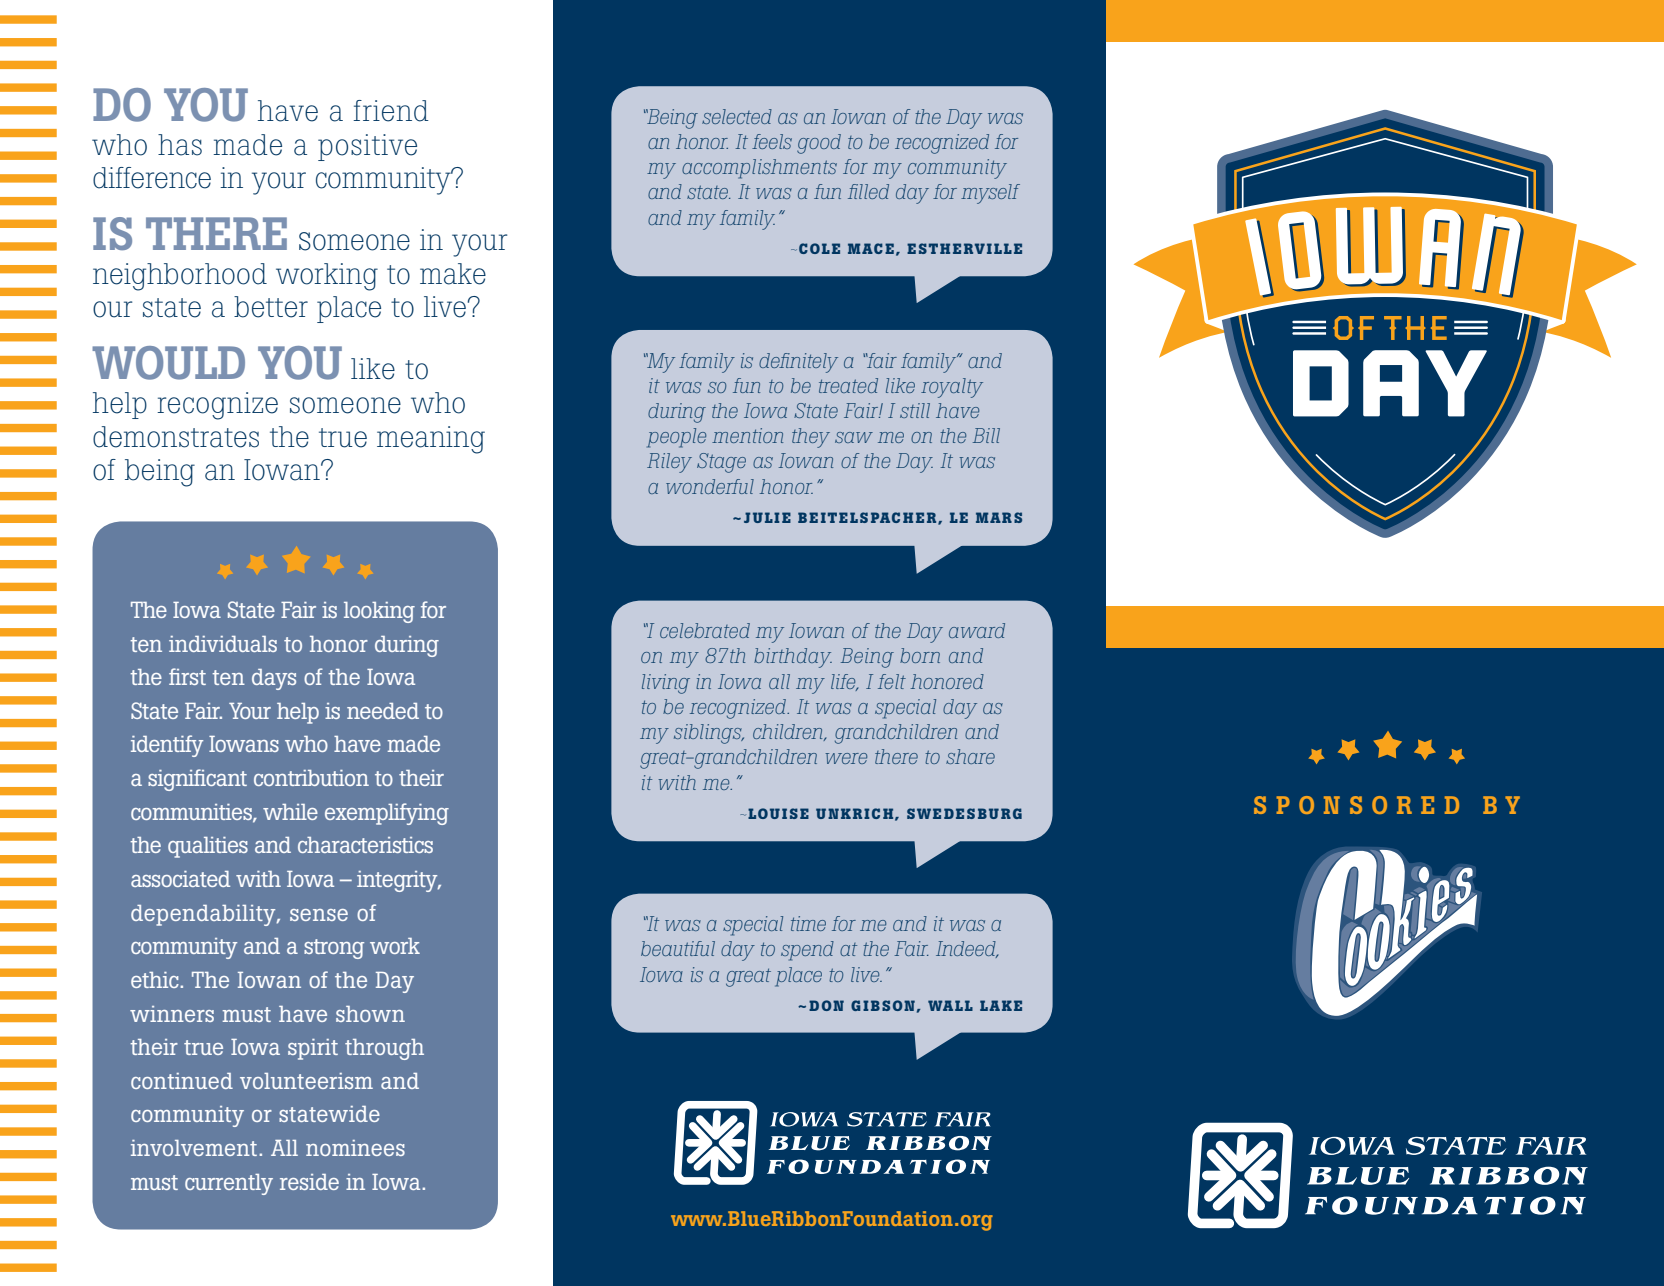 This screenshot has height=1286, width=1664. I want to click on myself, so click(990, 194).
